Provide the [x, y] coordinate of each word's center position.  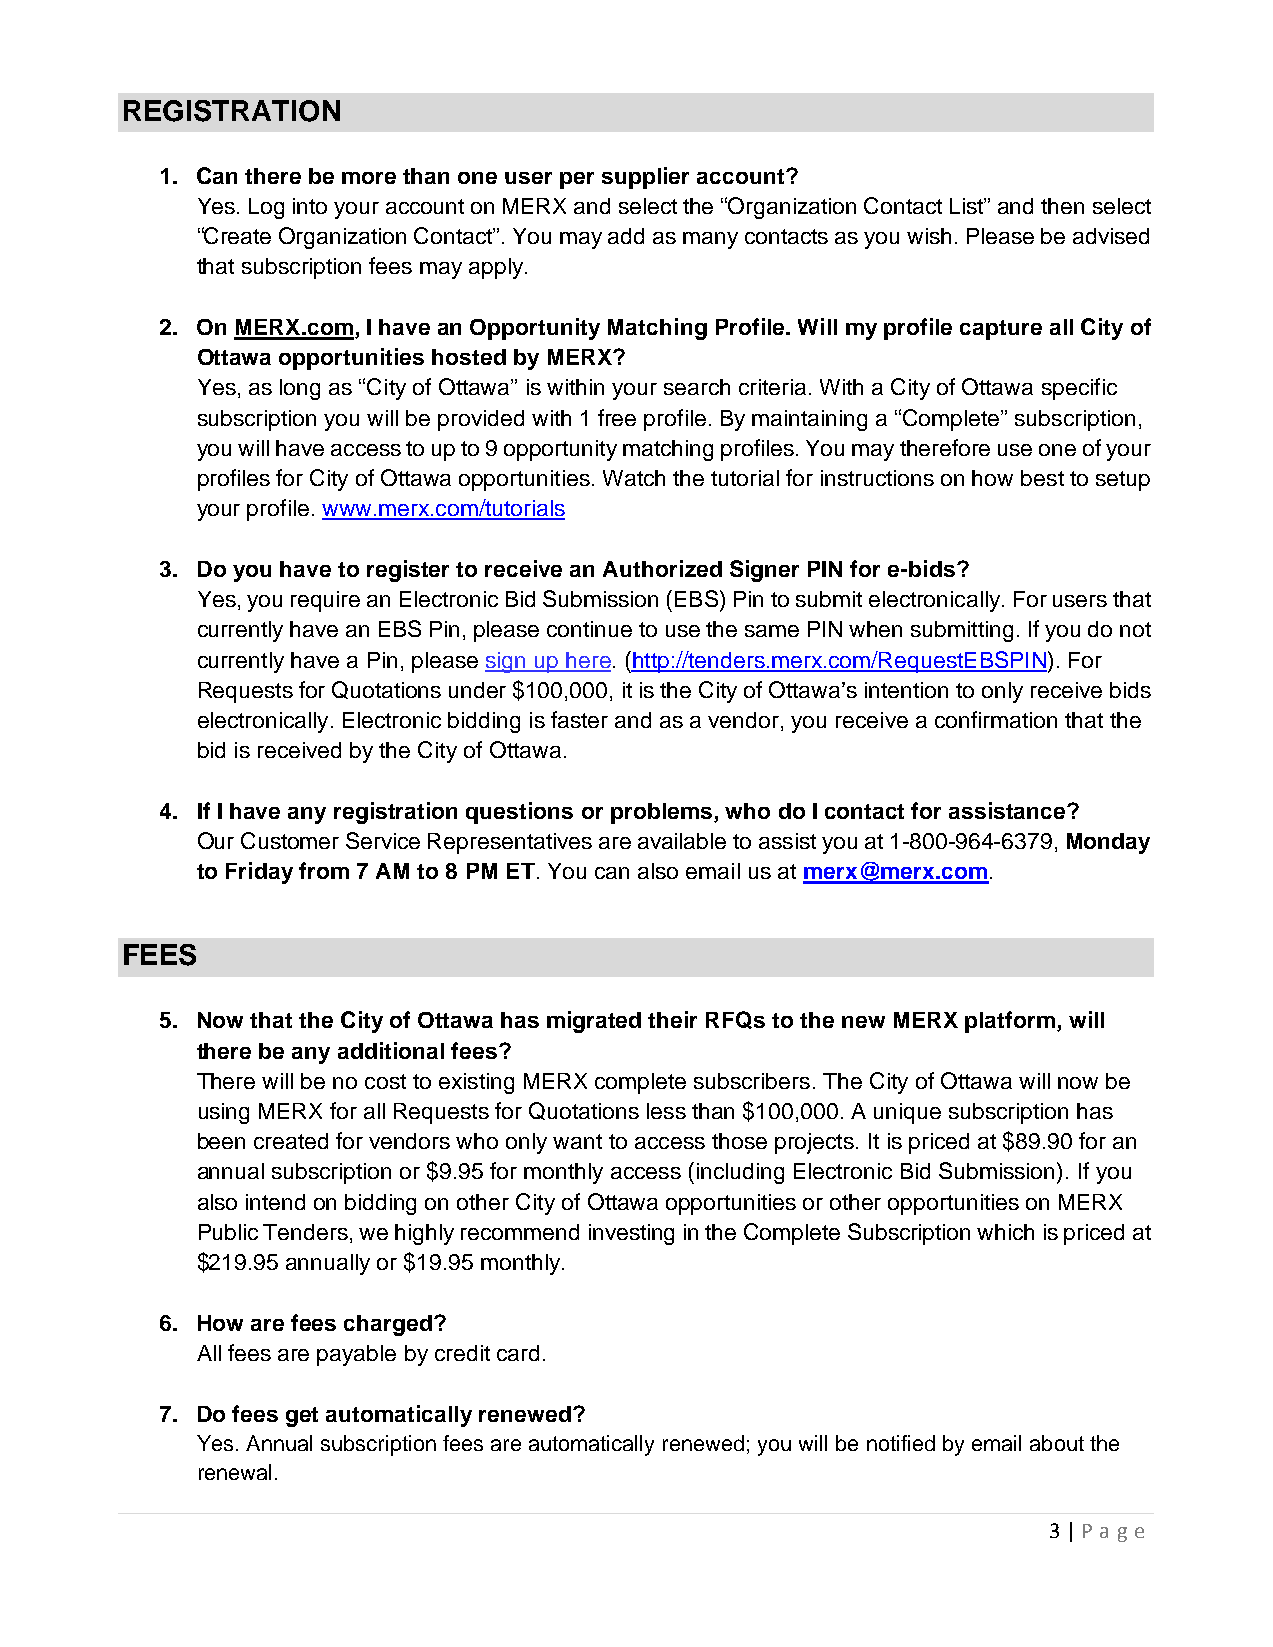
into [310, 206]
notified [901, 1443]
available [682, 841]
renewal [235, 1472]
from [324, 870]
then [1062, 206]
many [710, 240]
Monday [1108, 843]
